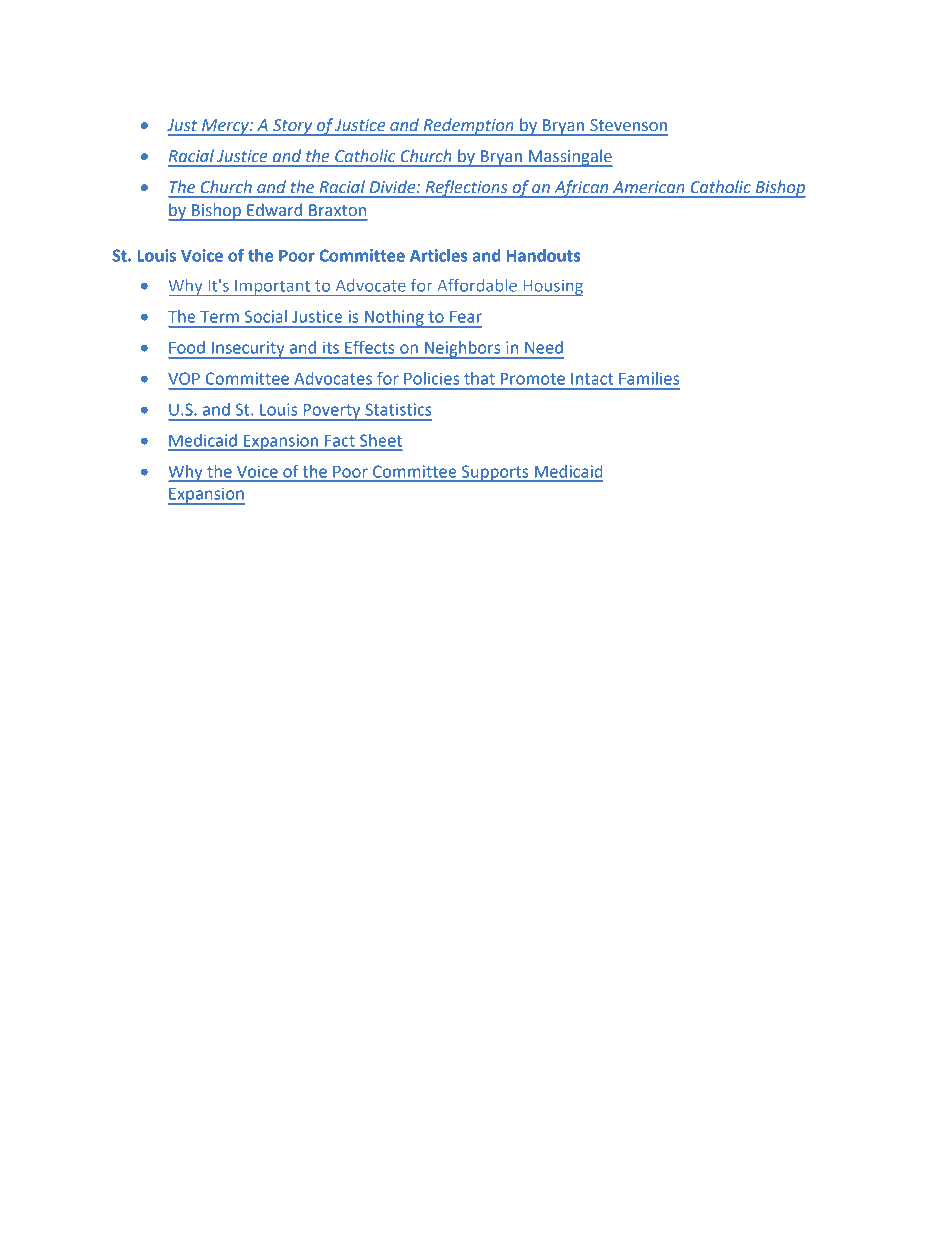  I want to click on Redemption, so click(468, 127).
